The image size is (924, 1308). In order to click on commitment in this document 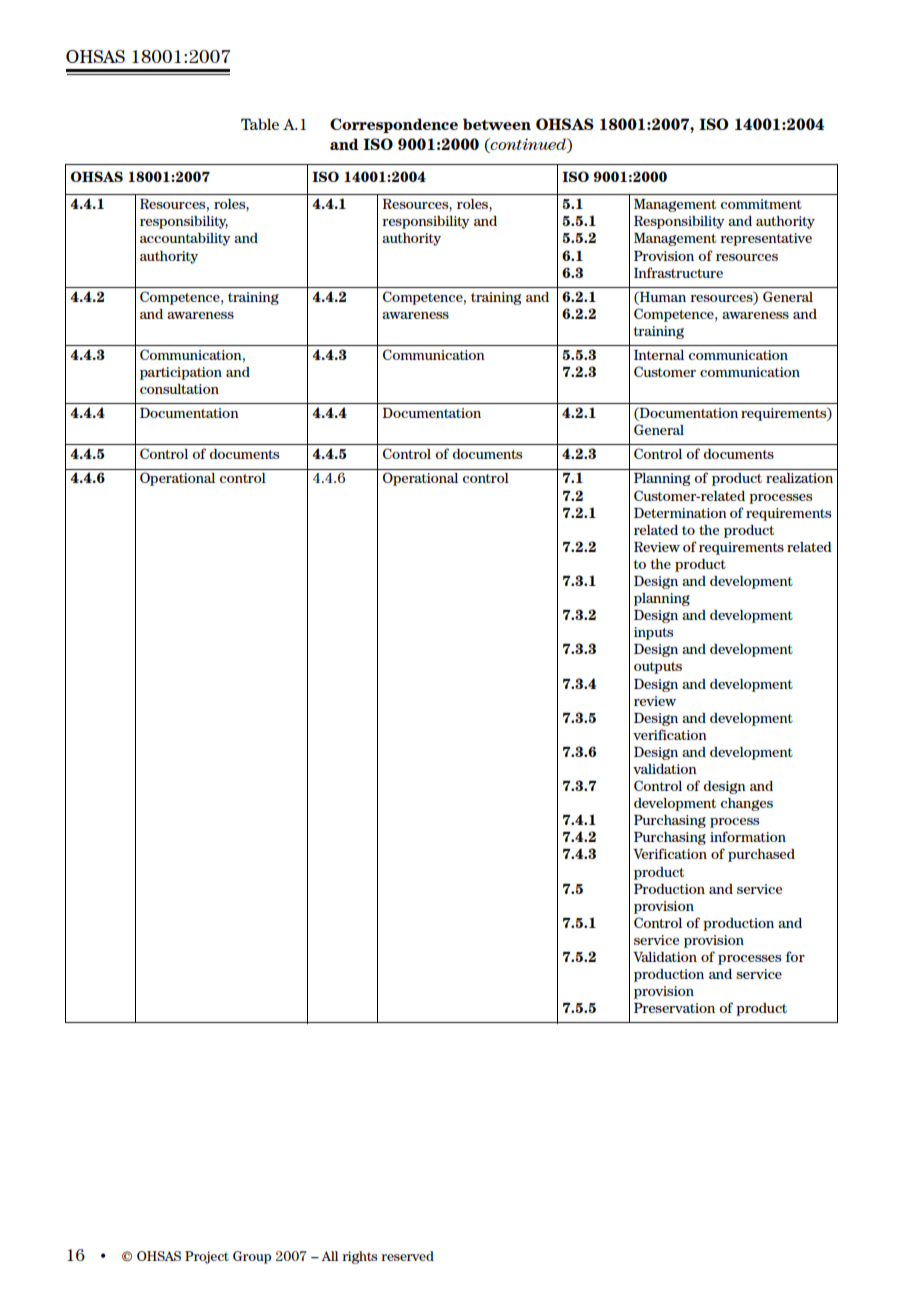, I will do `click(761, 204)`.
